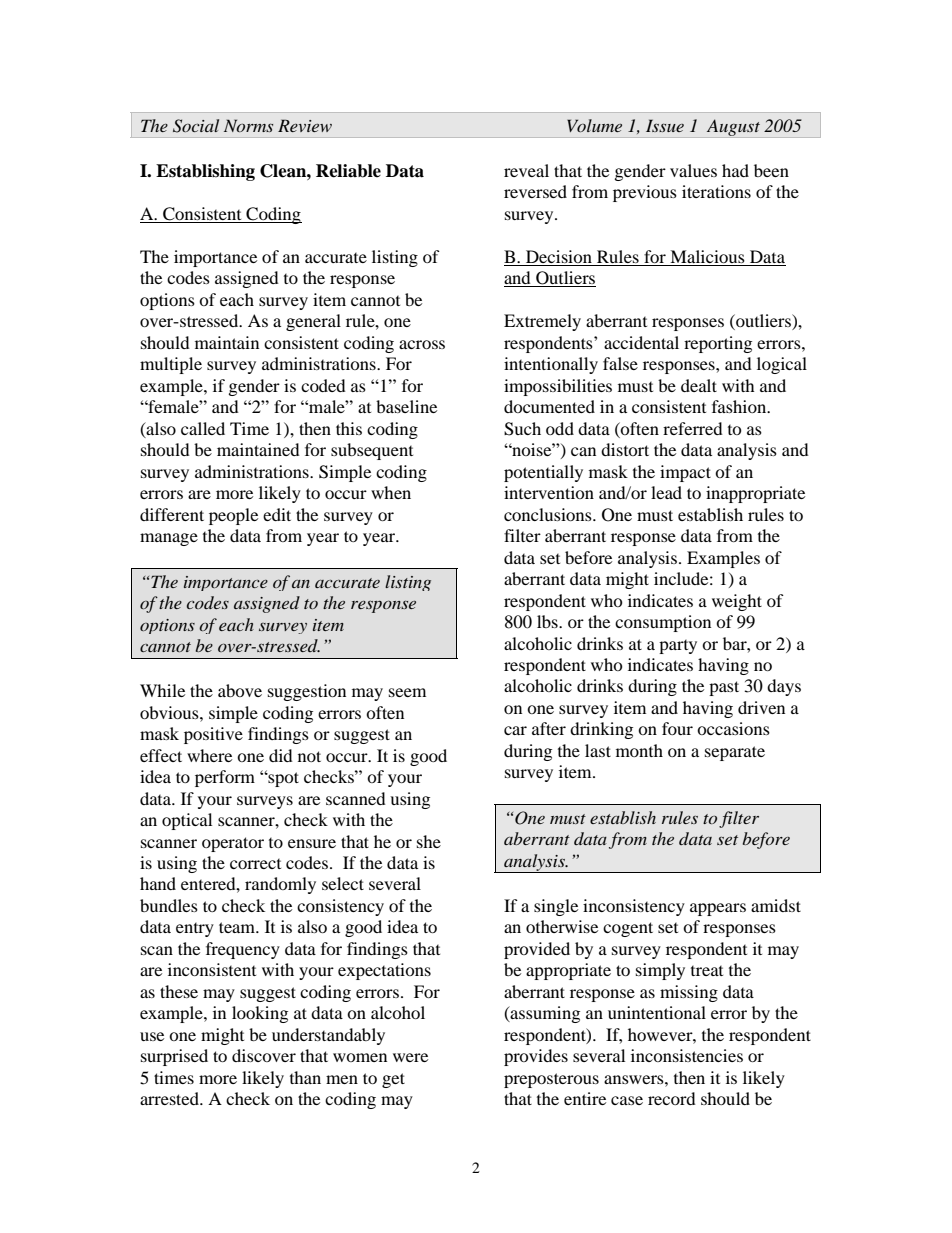 The width and height of the screenshot is (952, 1233). I want to click on Norms, so click(248, 125).
